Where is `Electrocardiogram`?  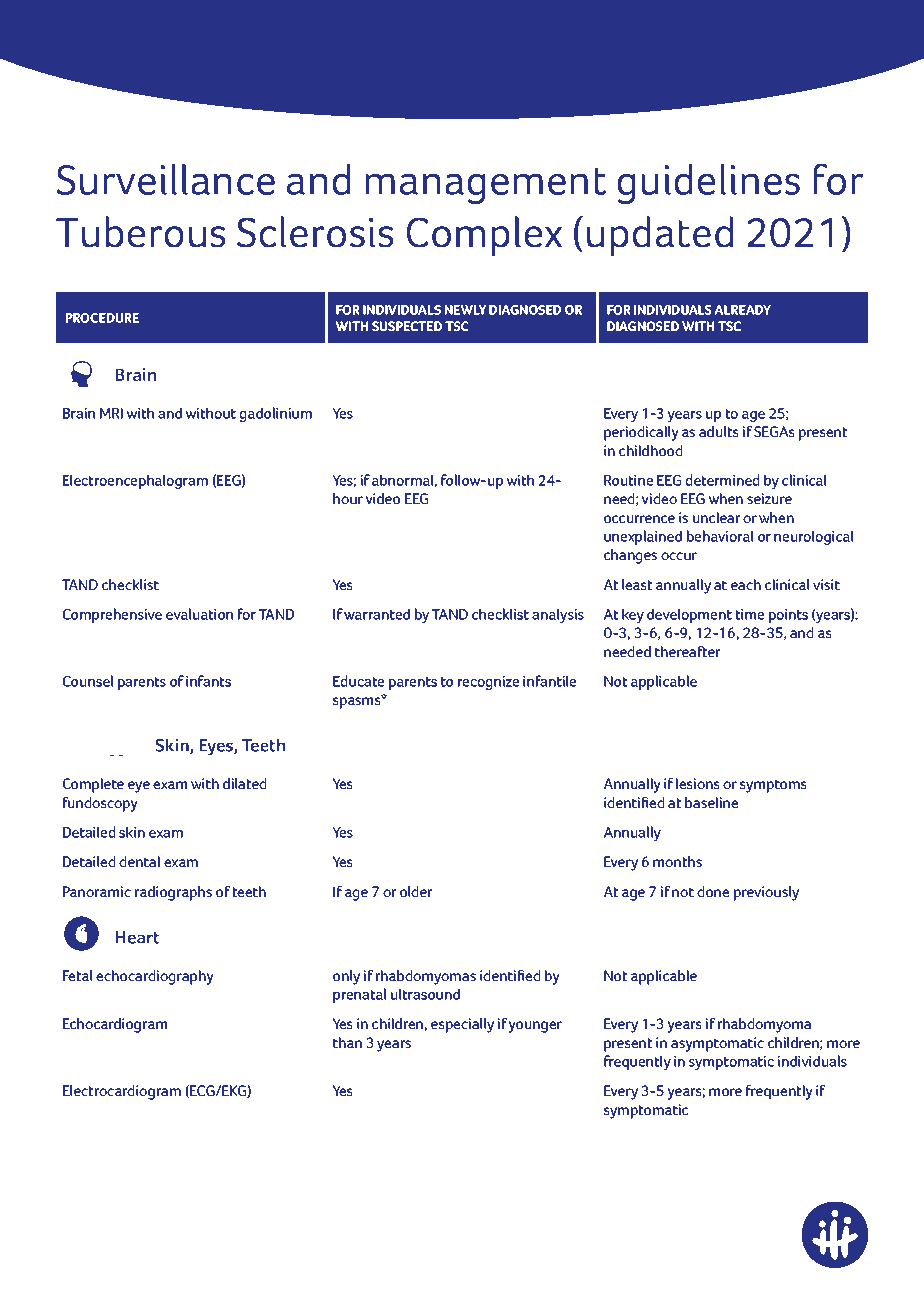 Electrocardiogram is located at coordinates (122, 1092).
